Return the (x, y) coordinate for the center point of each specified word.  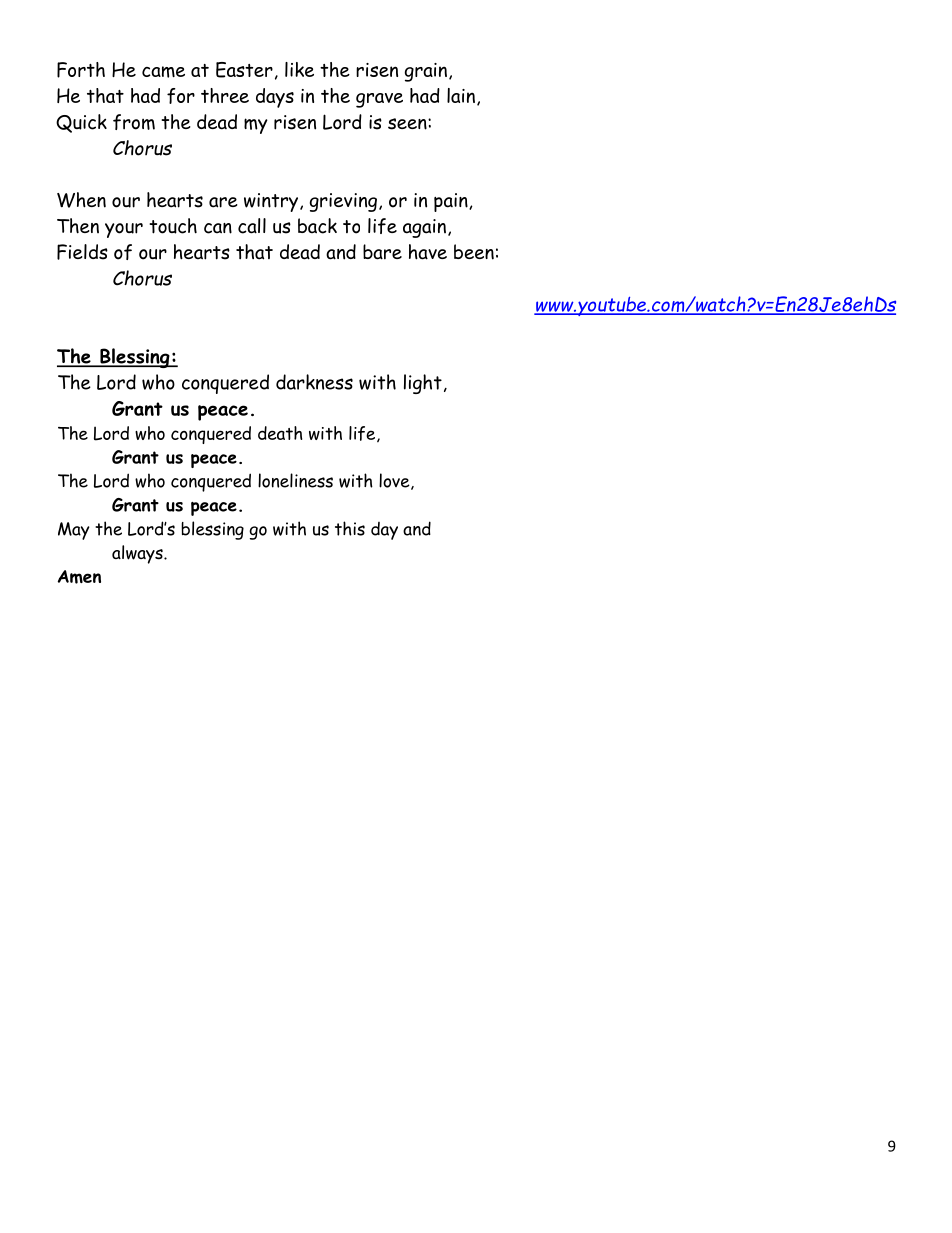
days (275, 98)
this (350, 528)
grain (426, 72)
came (163, 72)
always (138, 554)
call (252, 226)
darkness (314, 382)
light (423, 384)
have (428, 252)
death (280, 433)
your (124, 230)
